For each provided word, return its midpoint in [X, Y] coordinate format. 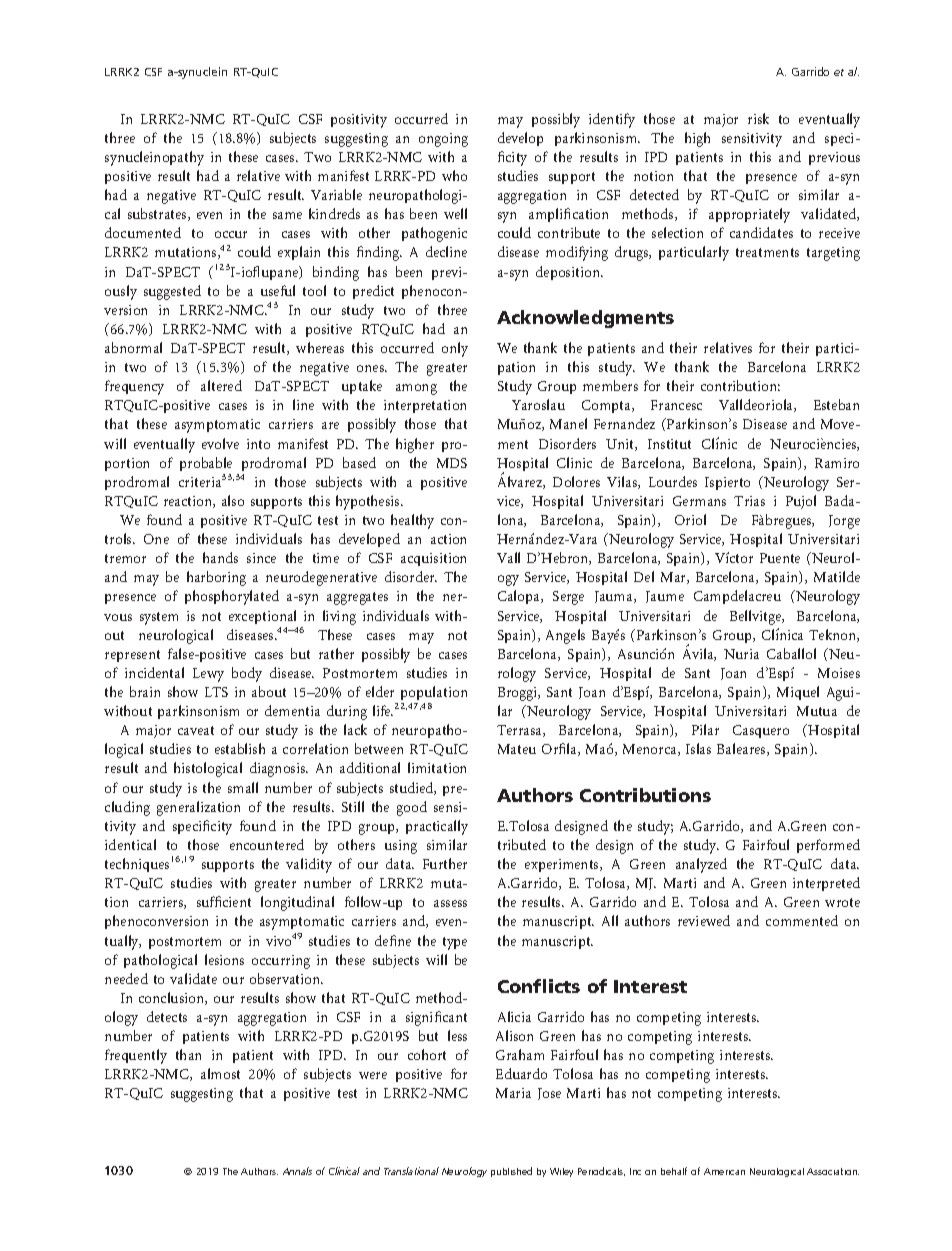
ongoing [443, 140]
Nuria [741, 654]
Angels [565, 636]
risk [758, 118]
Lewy [208, 675]
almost [220, 1073]
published [511, 1172]
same [287, 215]
